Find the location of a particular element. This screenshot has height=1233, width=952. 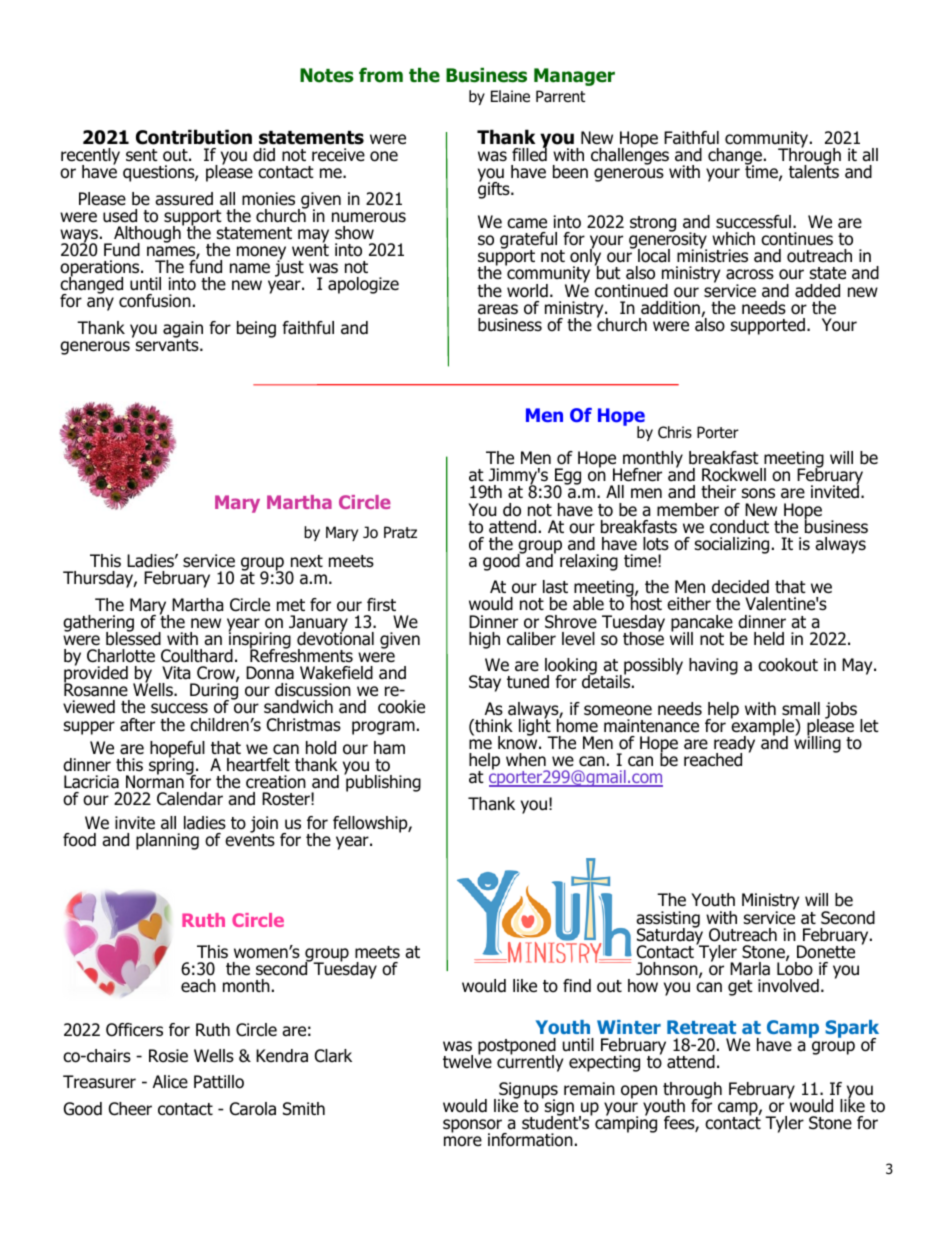

sponsor is located at coordinates (473, 1127).
